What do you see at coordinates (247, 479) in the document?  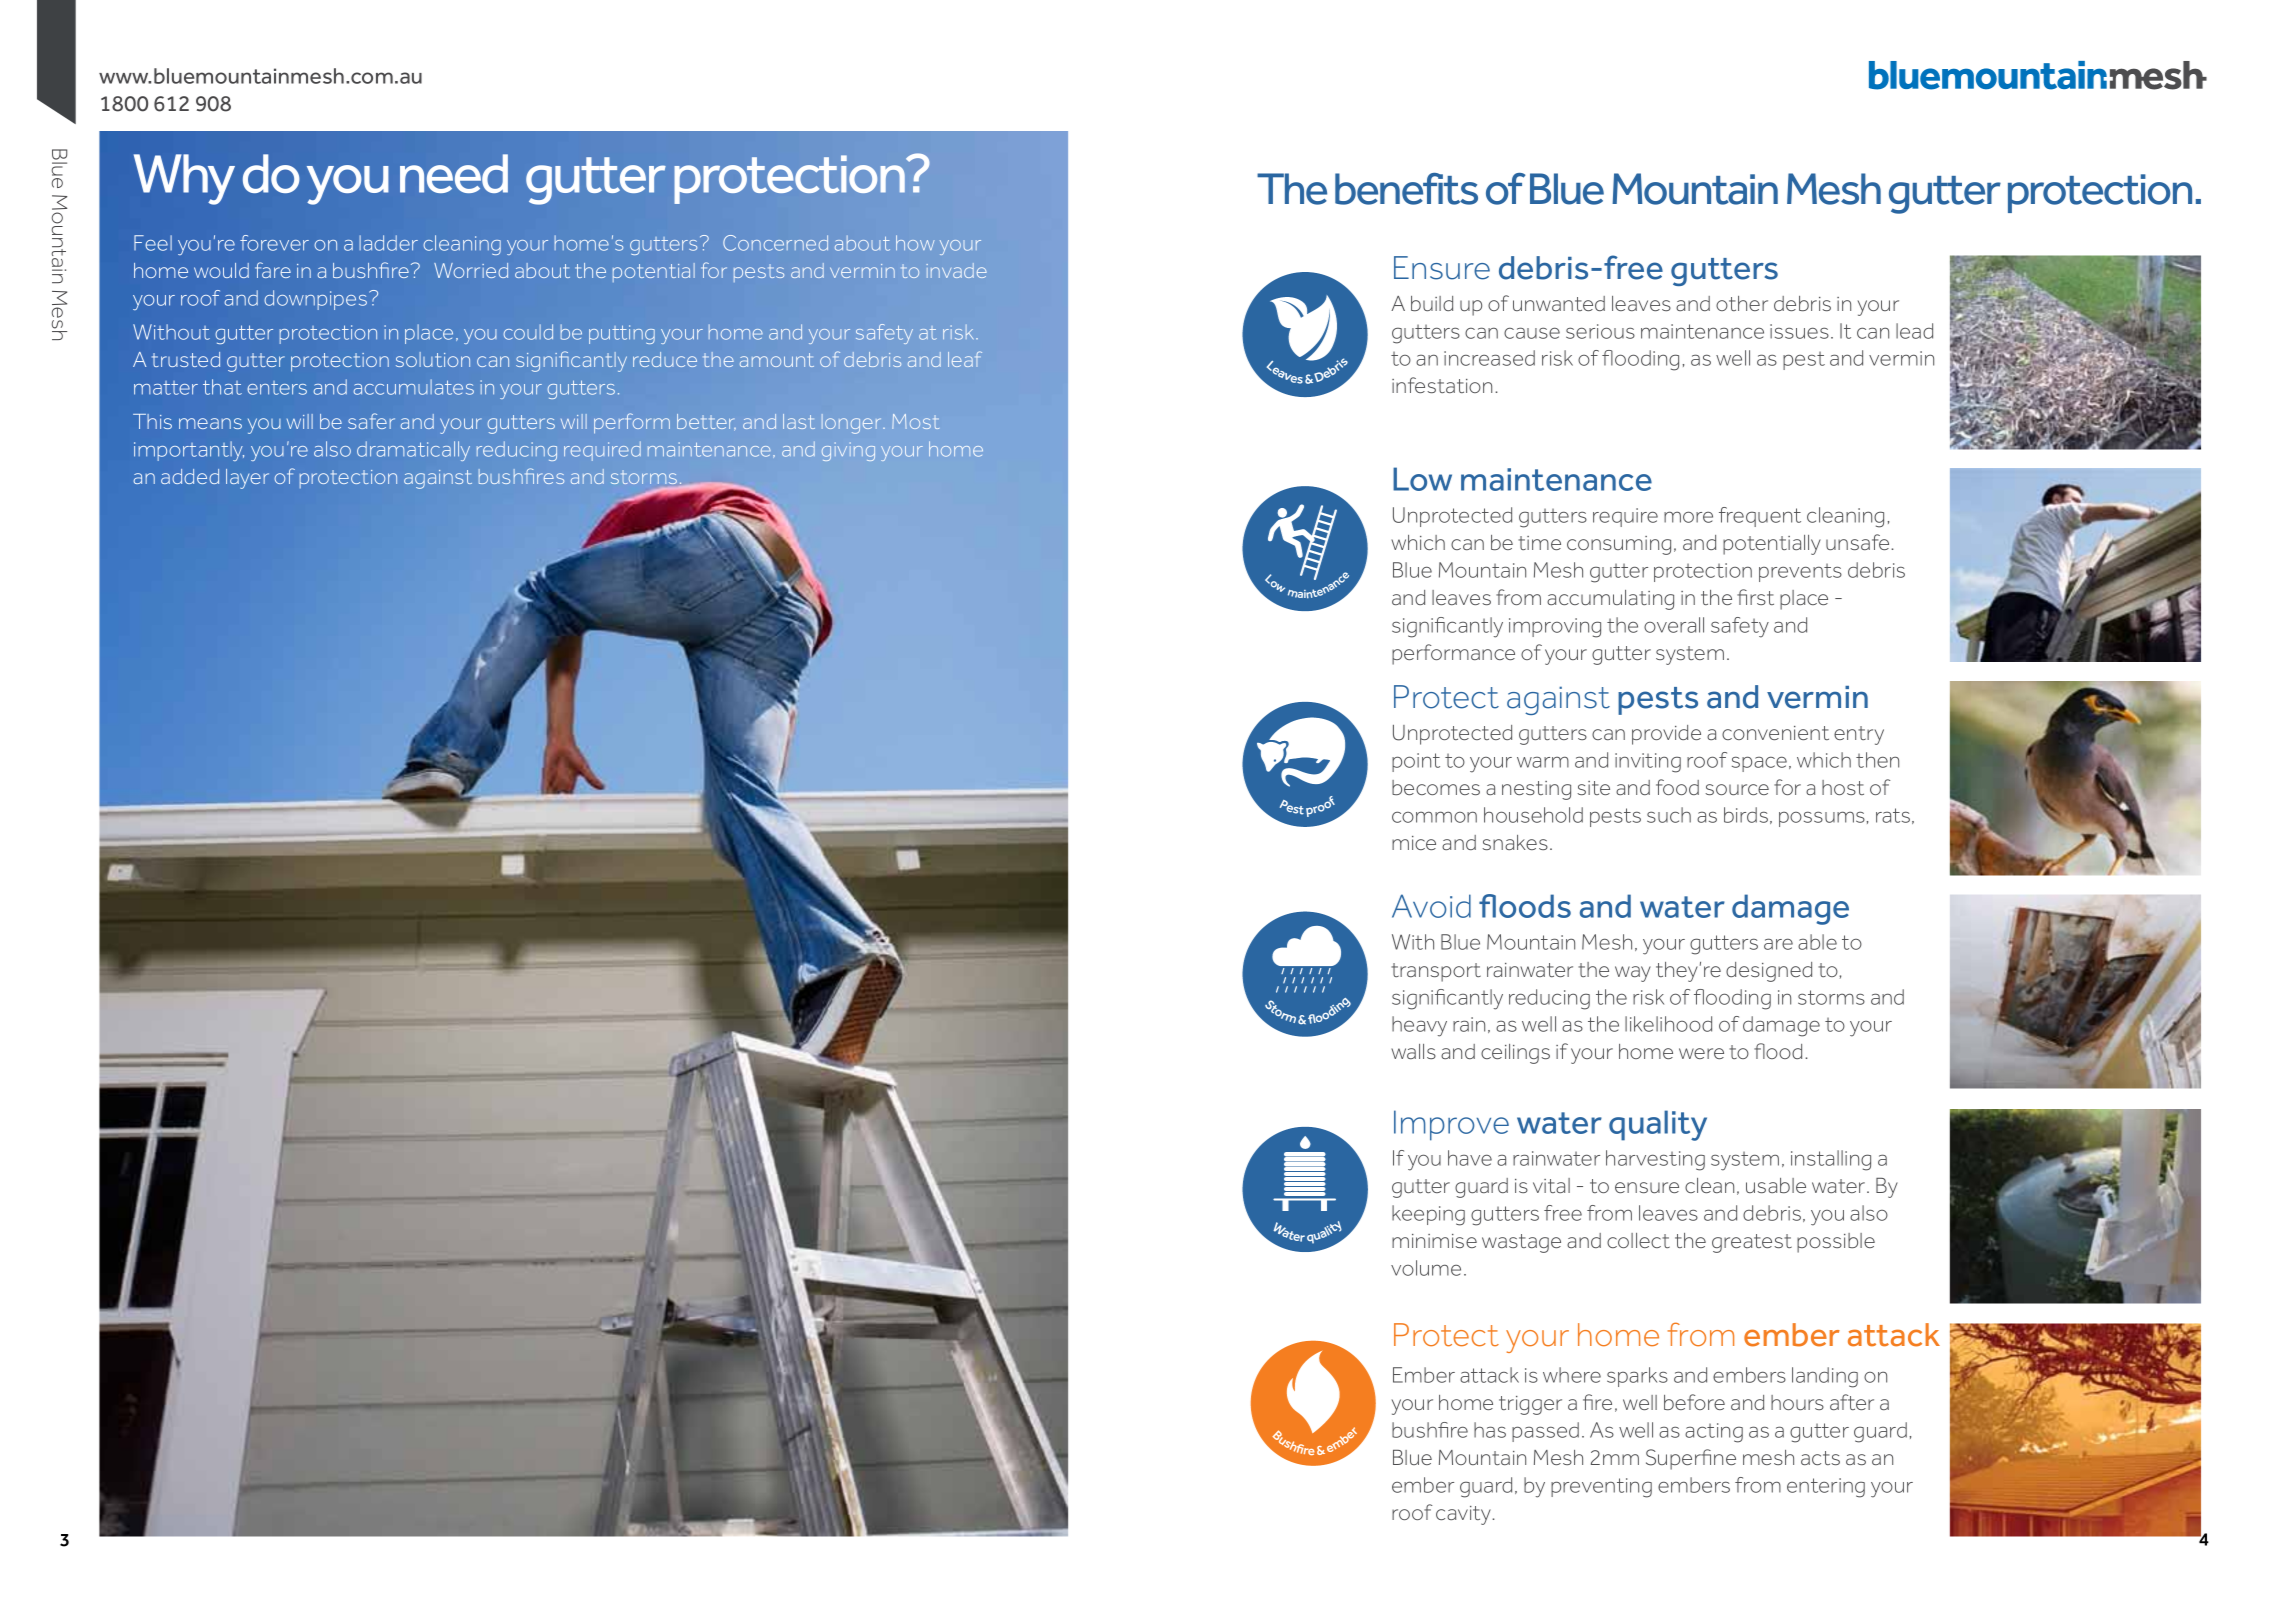 I see `layer` at bounding box center [247, 479].
